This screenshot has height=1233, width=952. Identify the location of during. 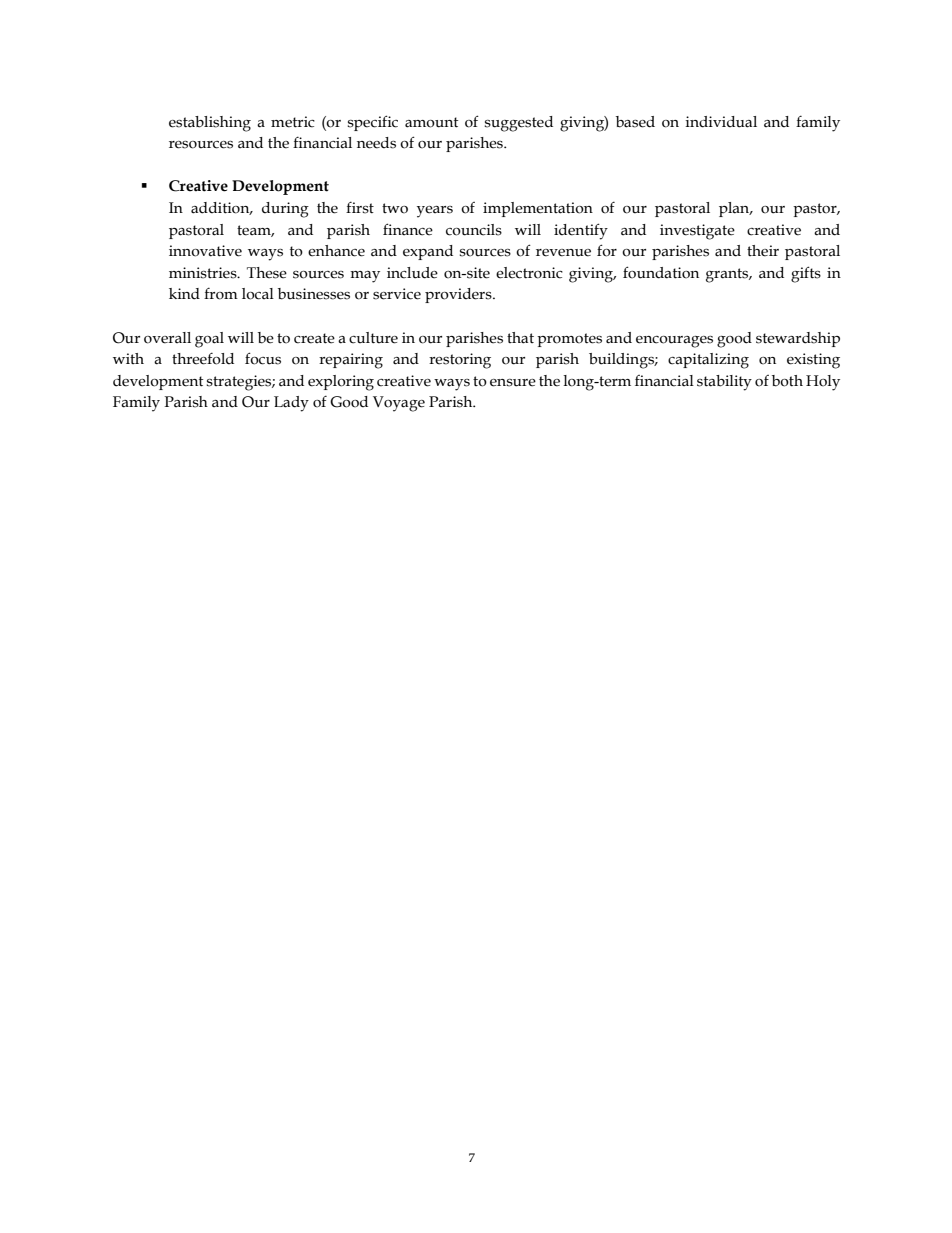
(285, 210).
